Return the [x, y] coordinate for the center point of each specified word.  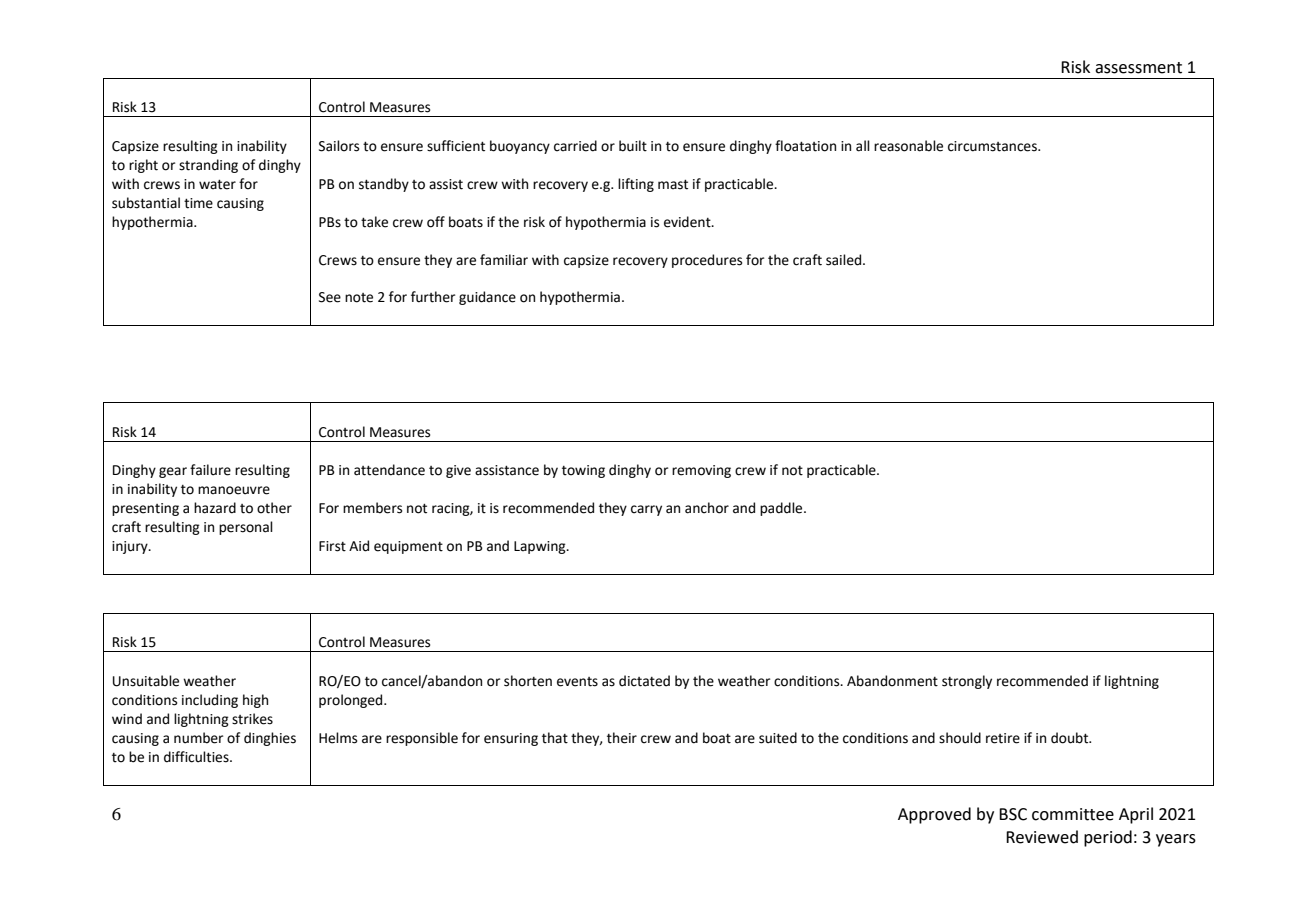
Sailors [339, 146]
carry [646, 510]
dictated [644, 681]
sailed [845, 260]
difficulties [197, 757]
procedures [707, 261]
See [330, 297]
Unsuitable [146, 681]
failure [210, 470]
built [633, 146]
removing [701, 471]
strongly [967, 682]
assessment [1138, 68]
